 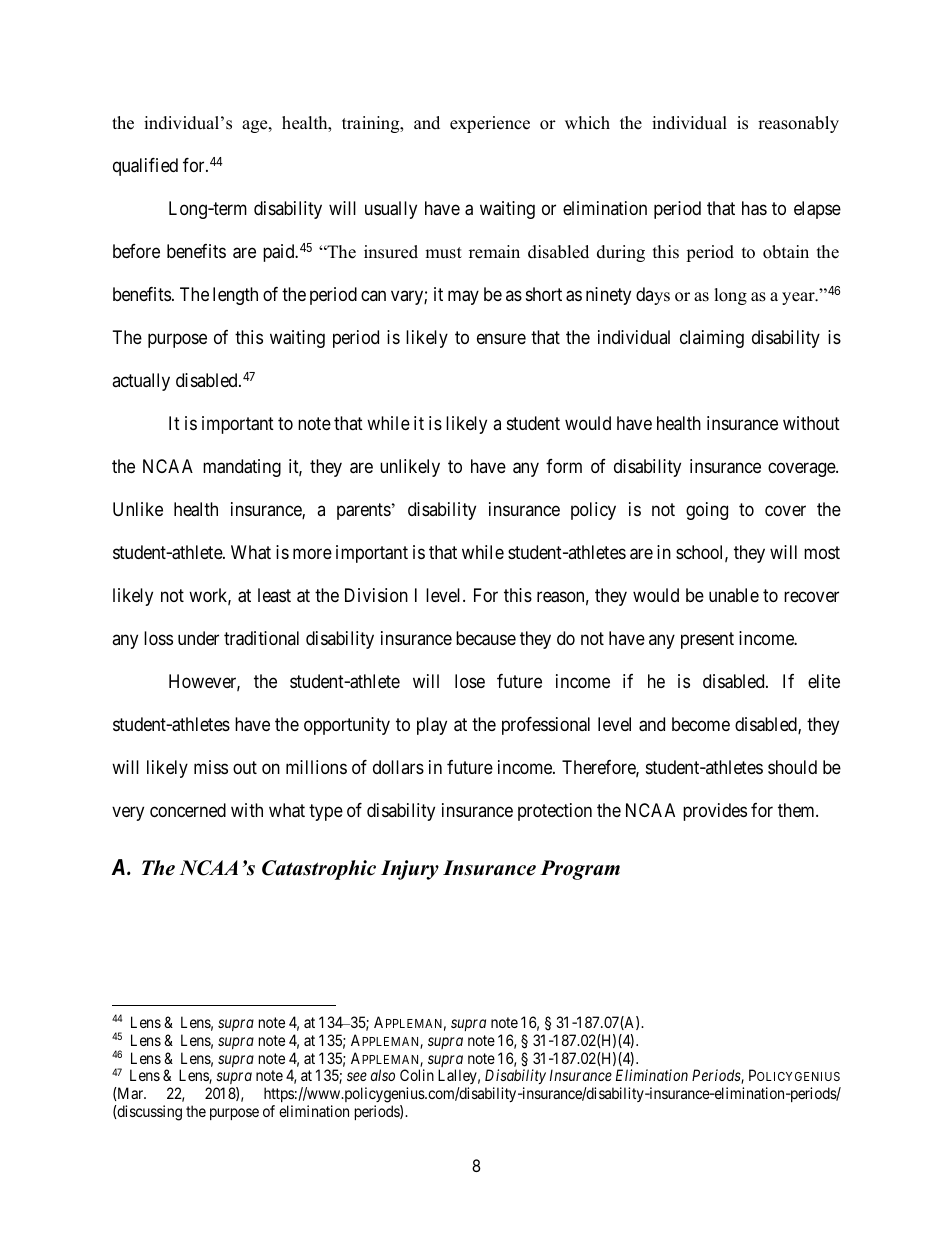 I want to click on because, so click(x=486, y=638).
